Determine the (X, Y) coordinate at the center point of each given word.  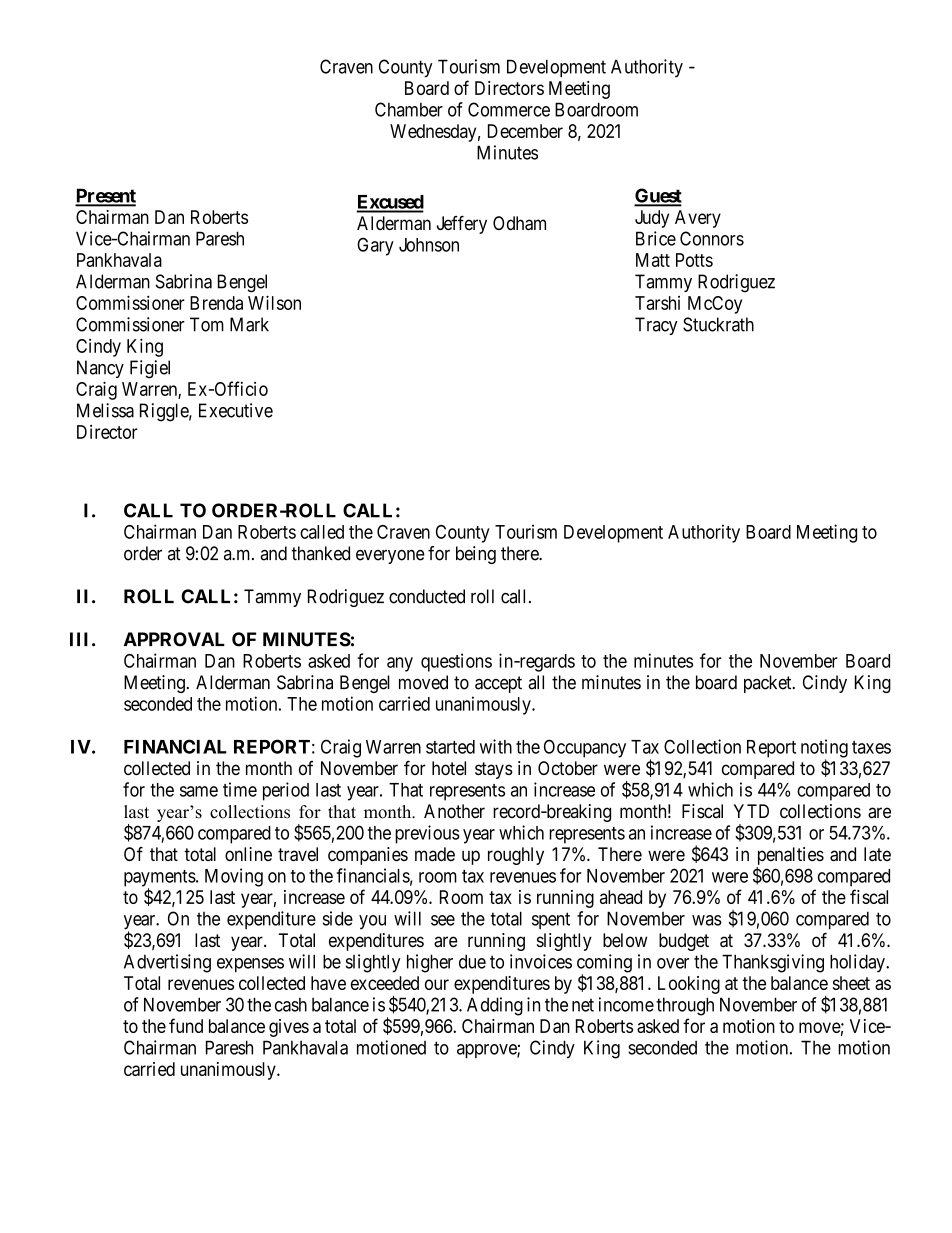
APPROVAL (174, 639)
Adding (495, 1006)
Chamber (409, 109)
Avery (698, 219)
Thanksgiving (773, 963)
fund (186, 1025)
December (525, 131)
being (476, 555)
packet (769, 684)
